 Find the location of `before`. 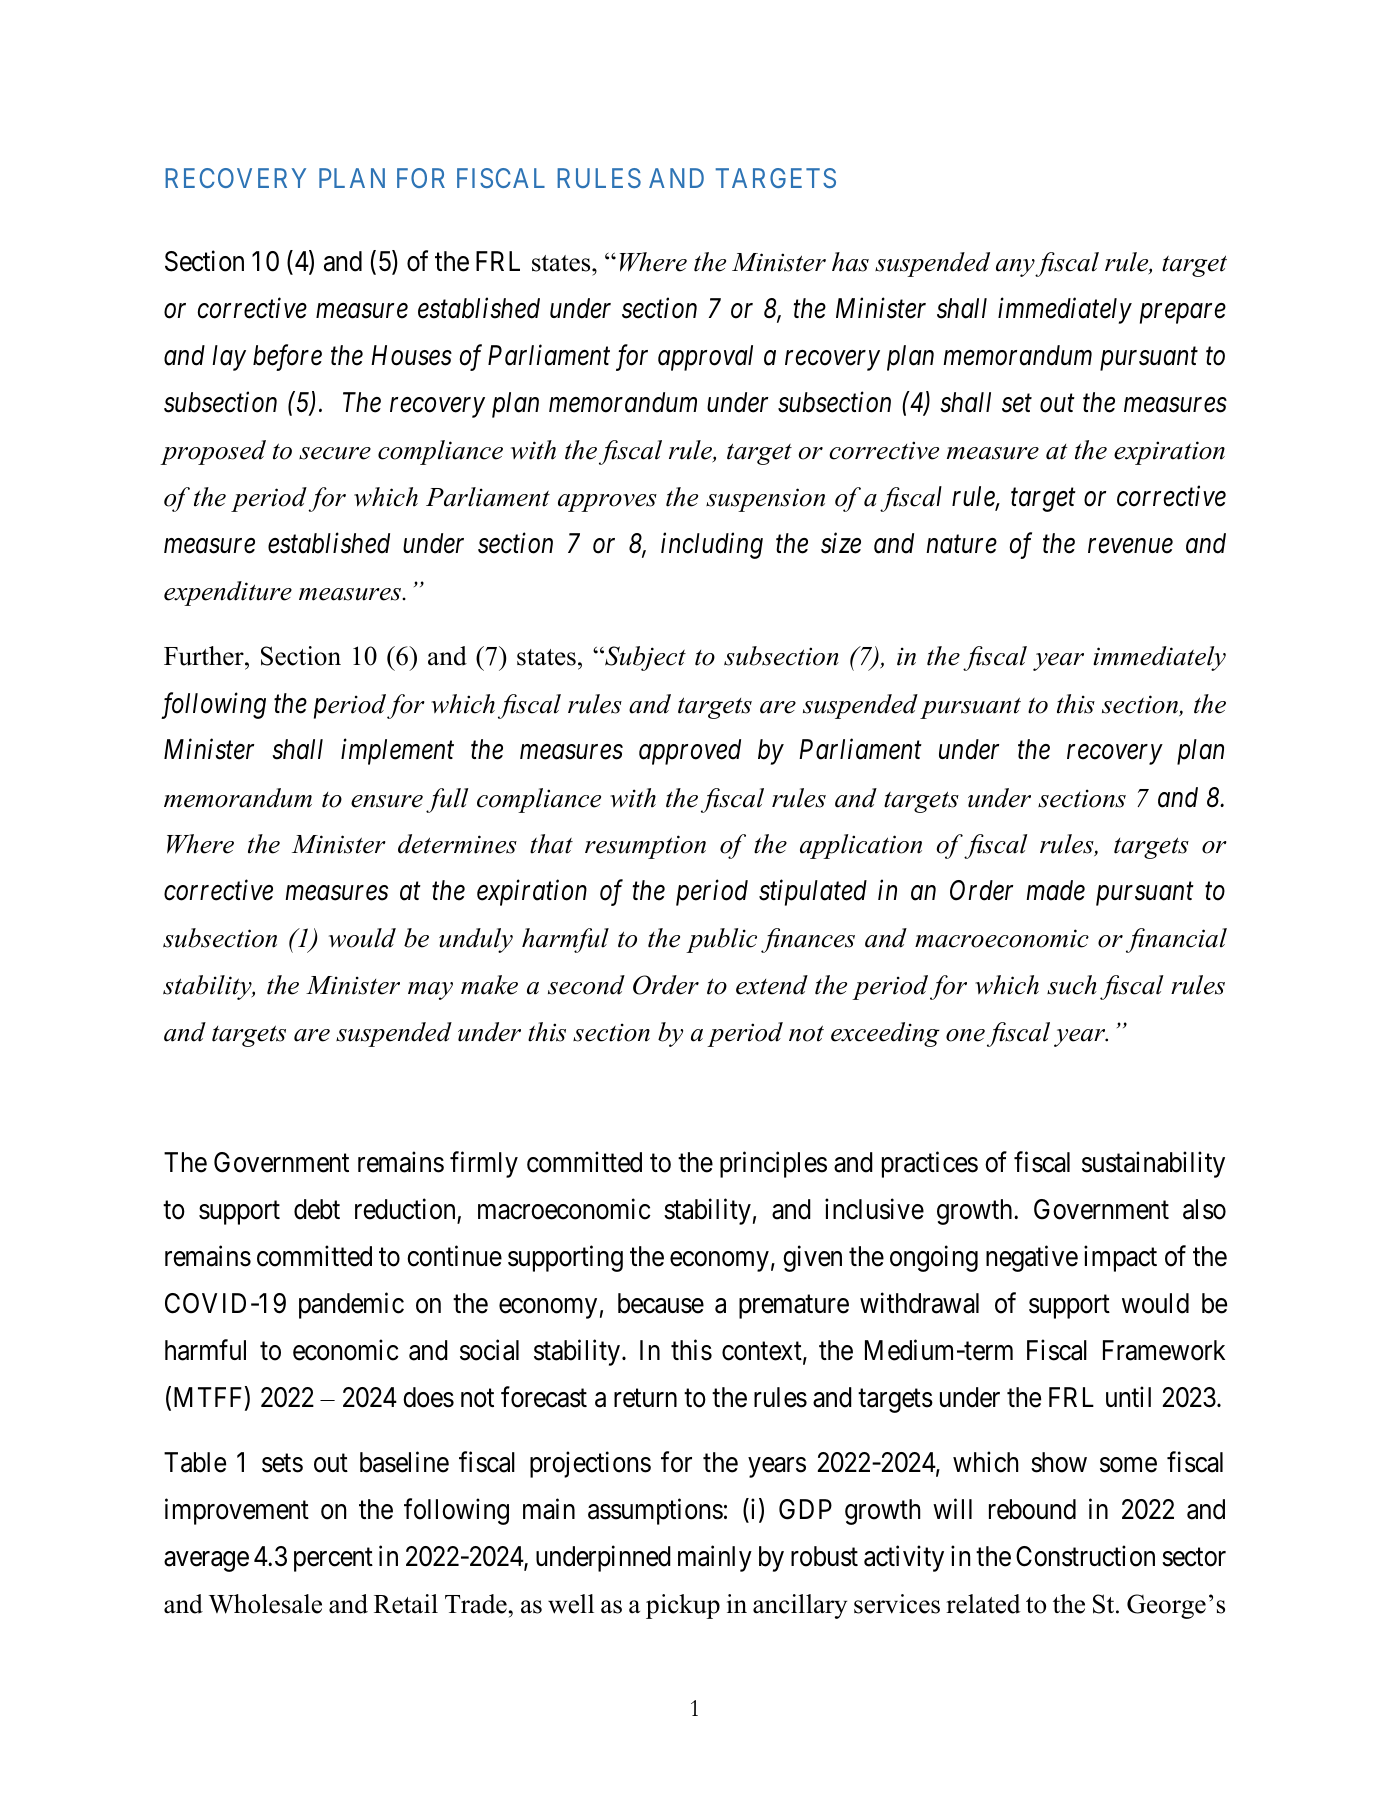

before is located at coordinates (287, 358).
